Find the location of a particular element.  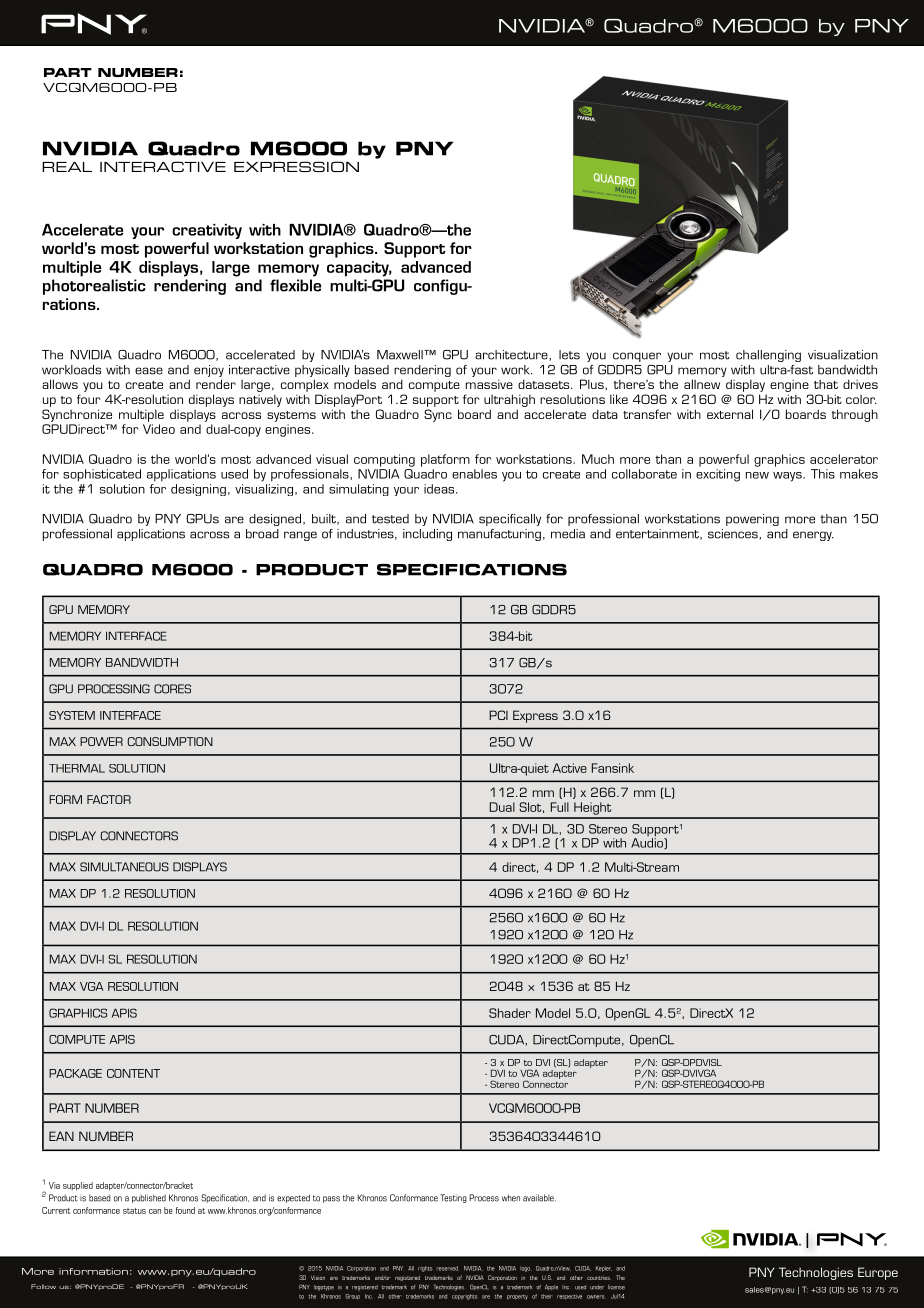

architecture is located at coordinates (512, 355).
